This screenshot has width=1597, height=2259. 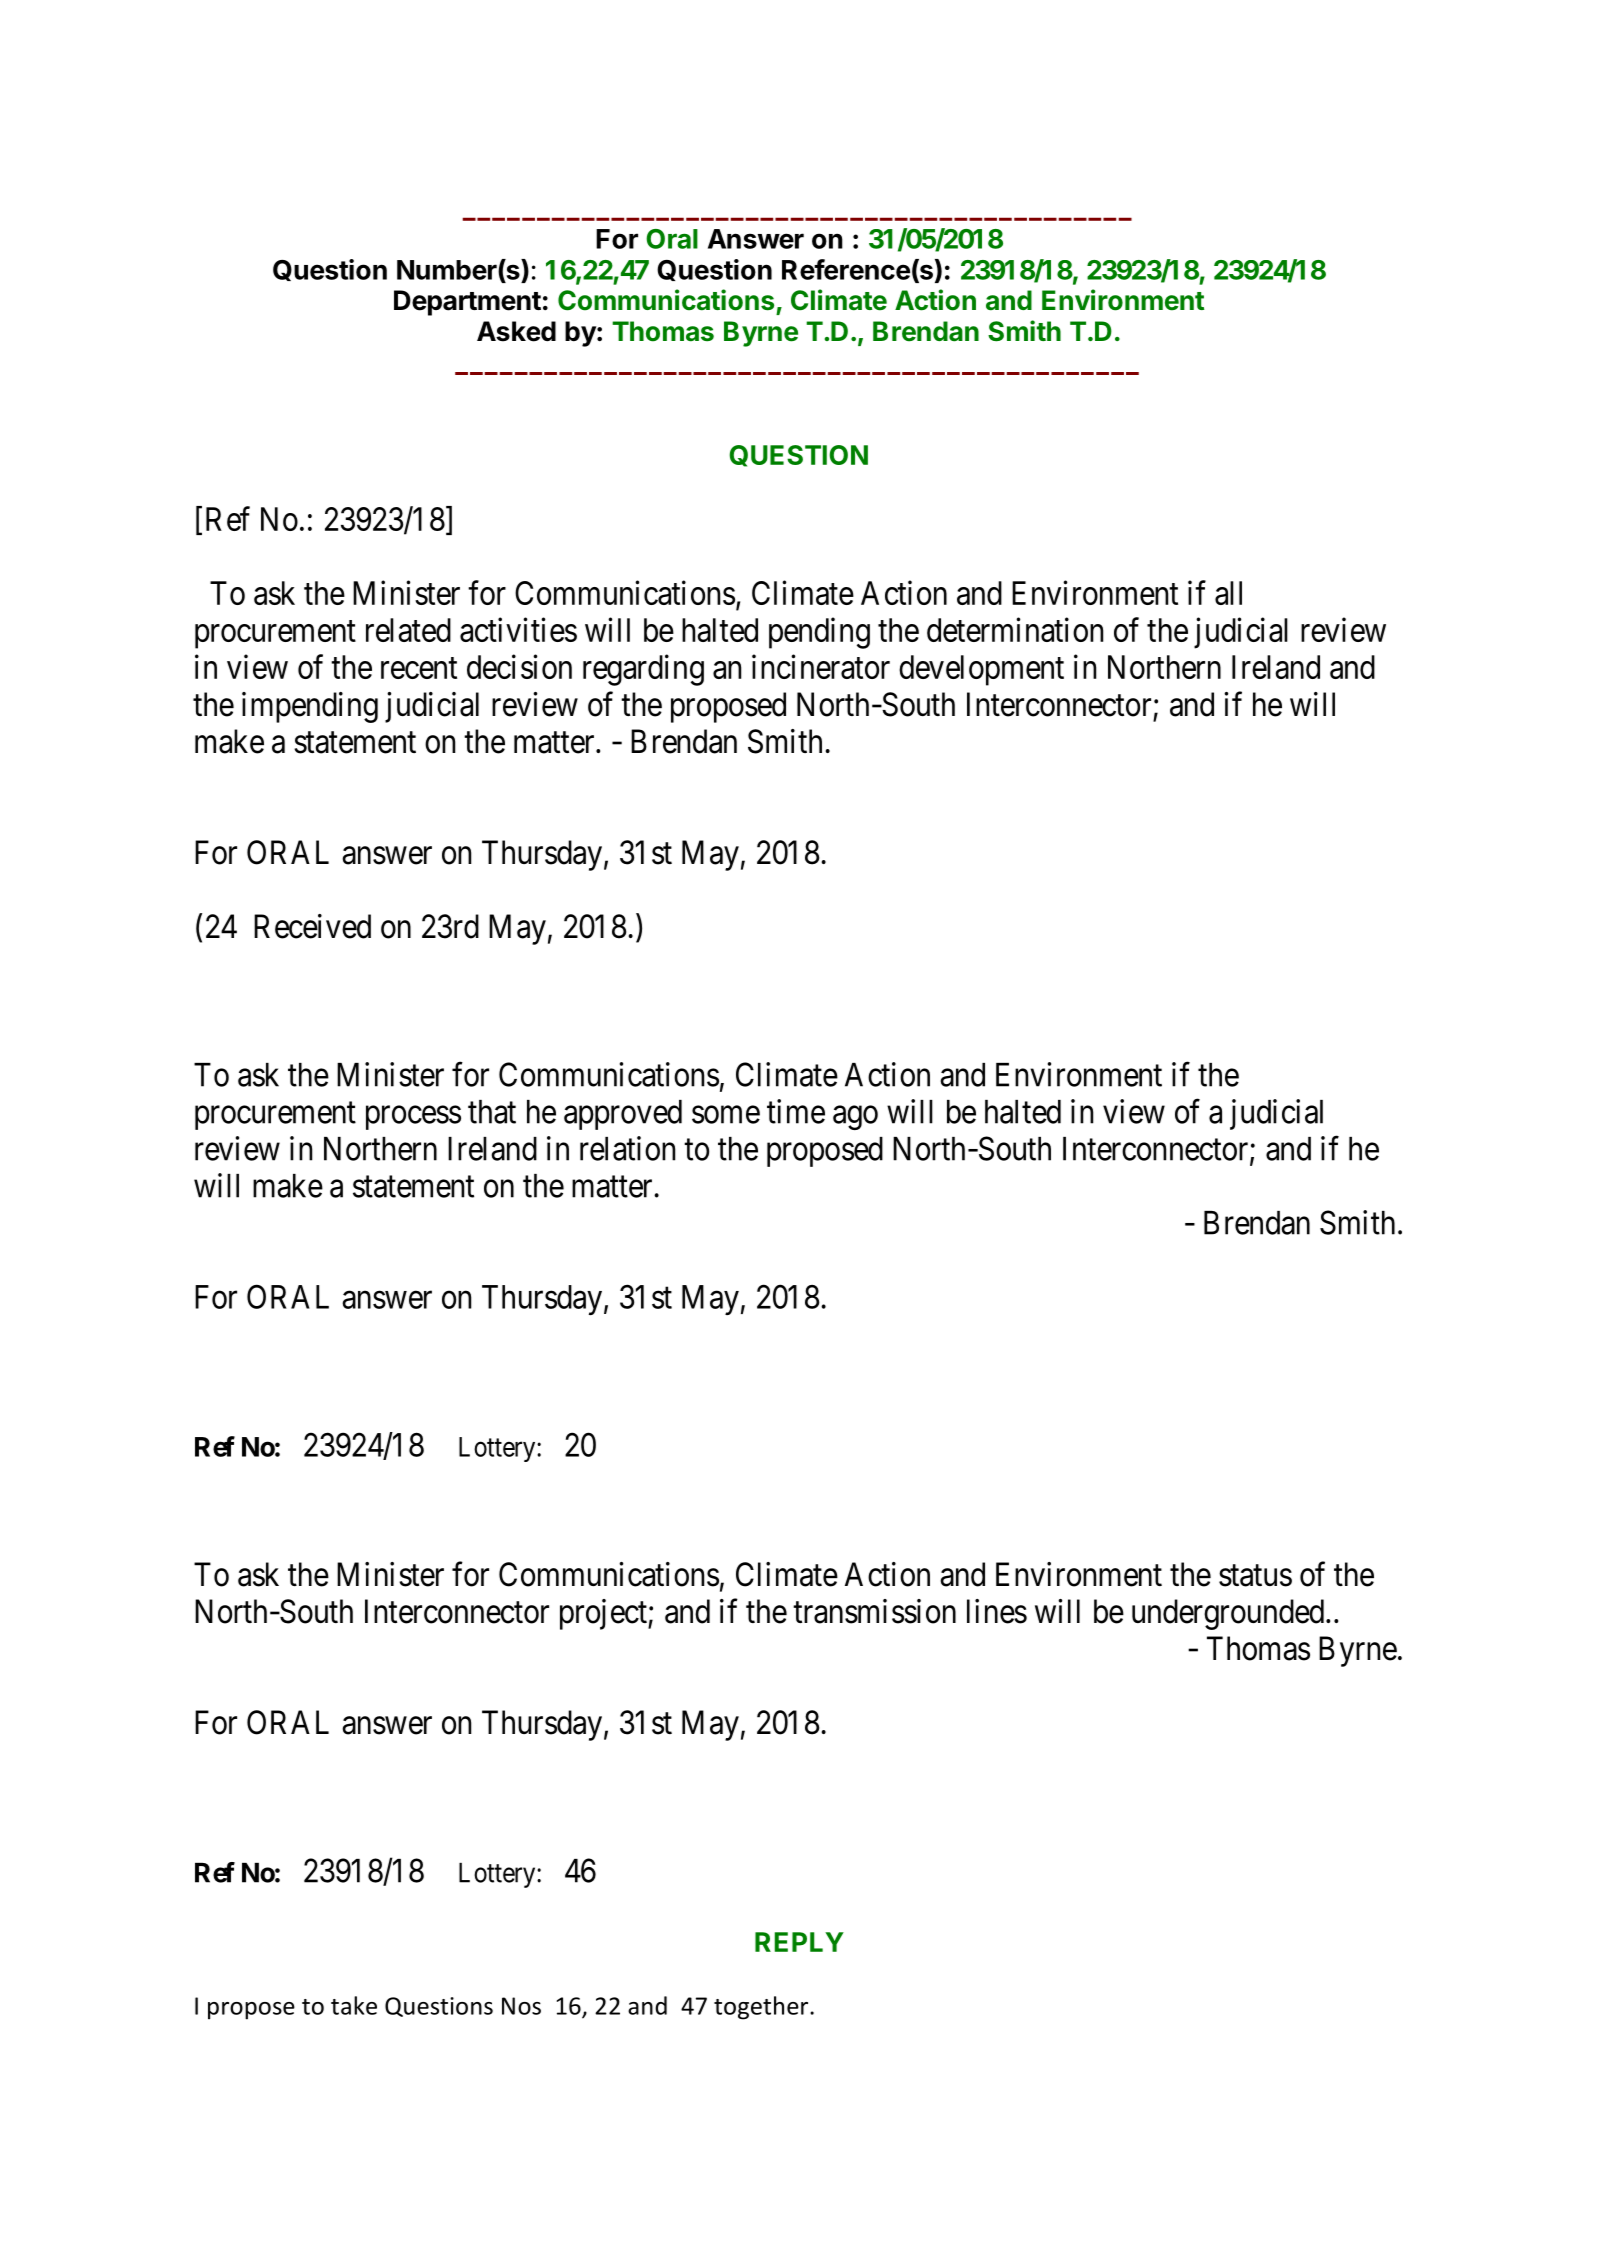 What do you see at coordinates (492, 1112) in the screenshot?
I see `that` at bounding box center [492, 1112].
